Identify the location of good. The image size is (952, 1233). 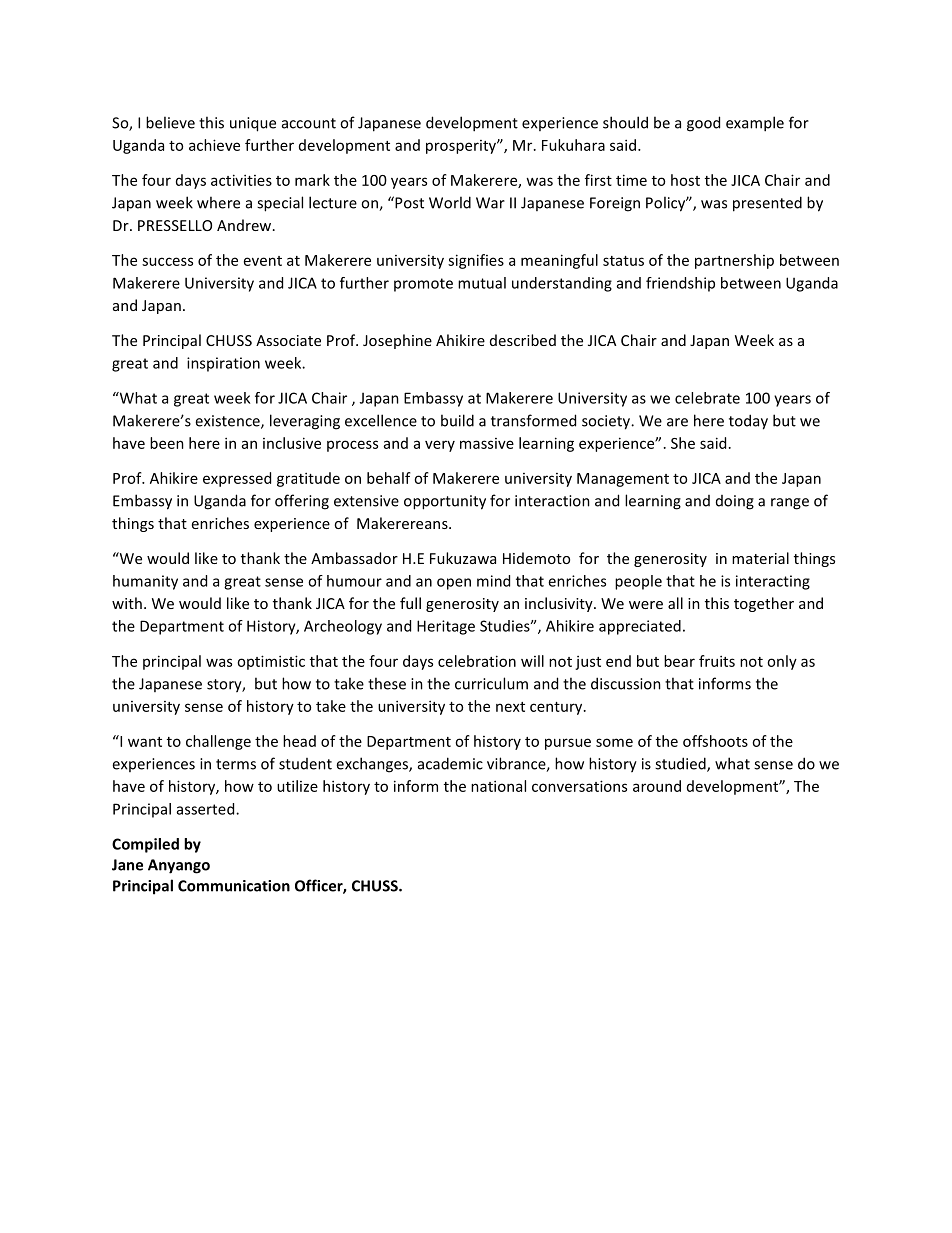
(703, 124).
